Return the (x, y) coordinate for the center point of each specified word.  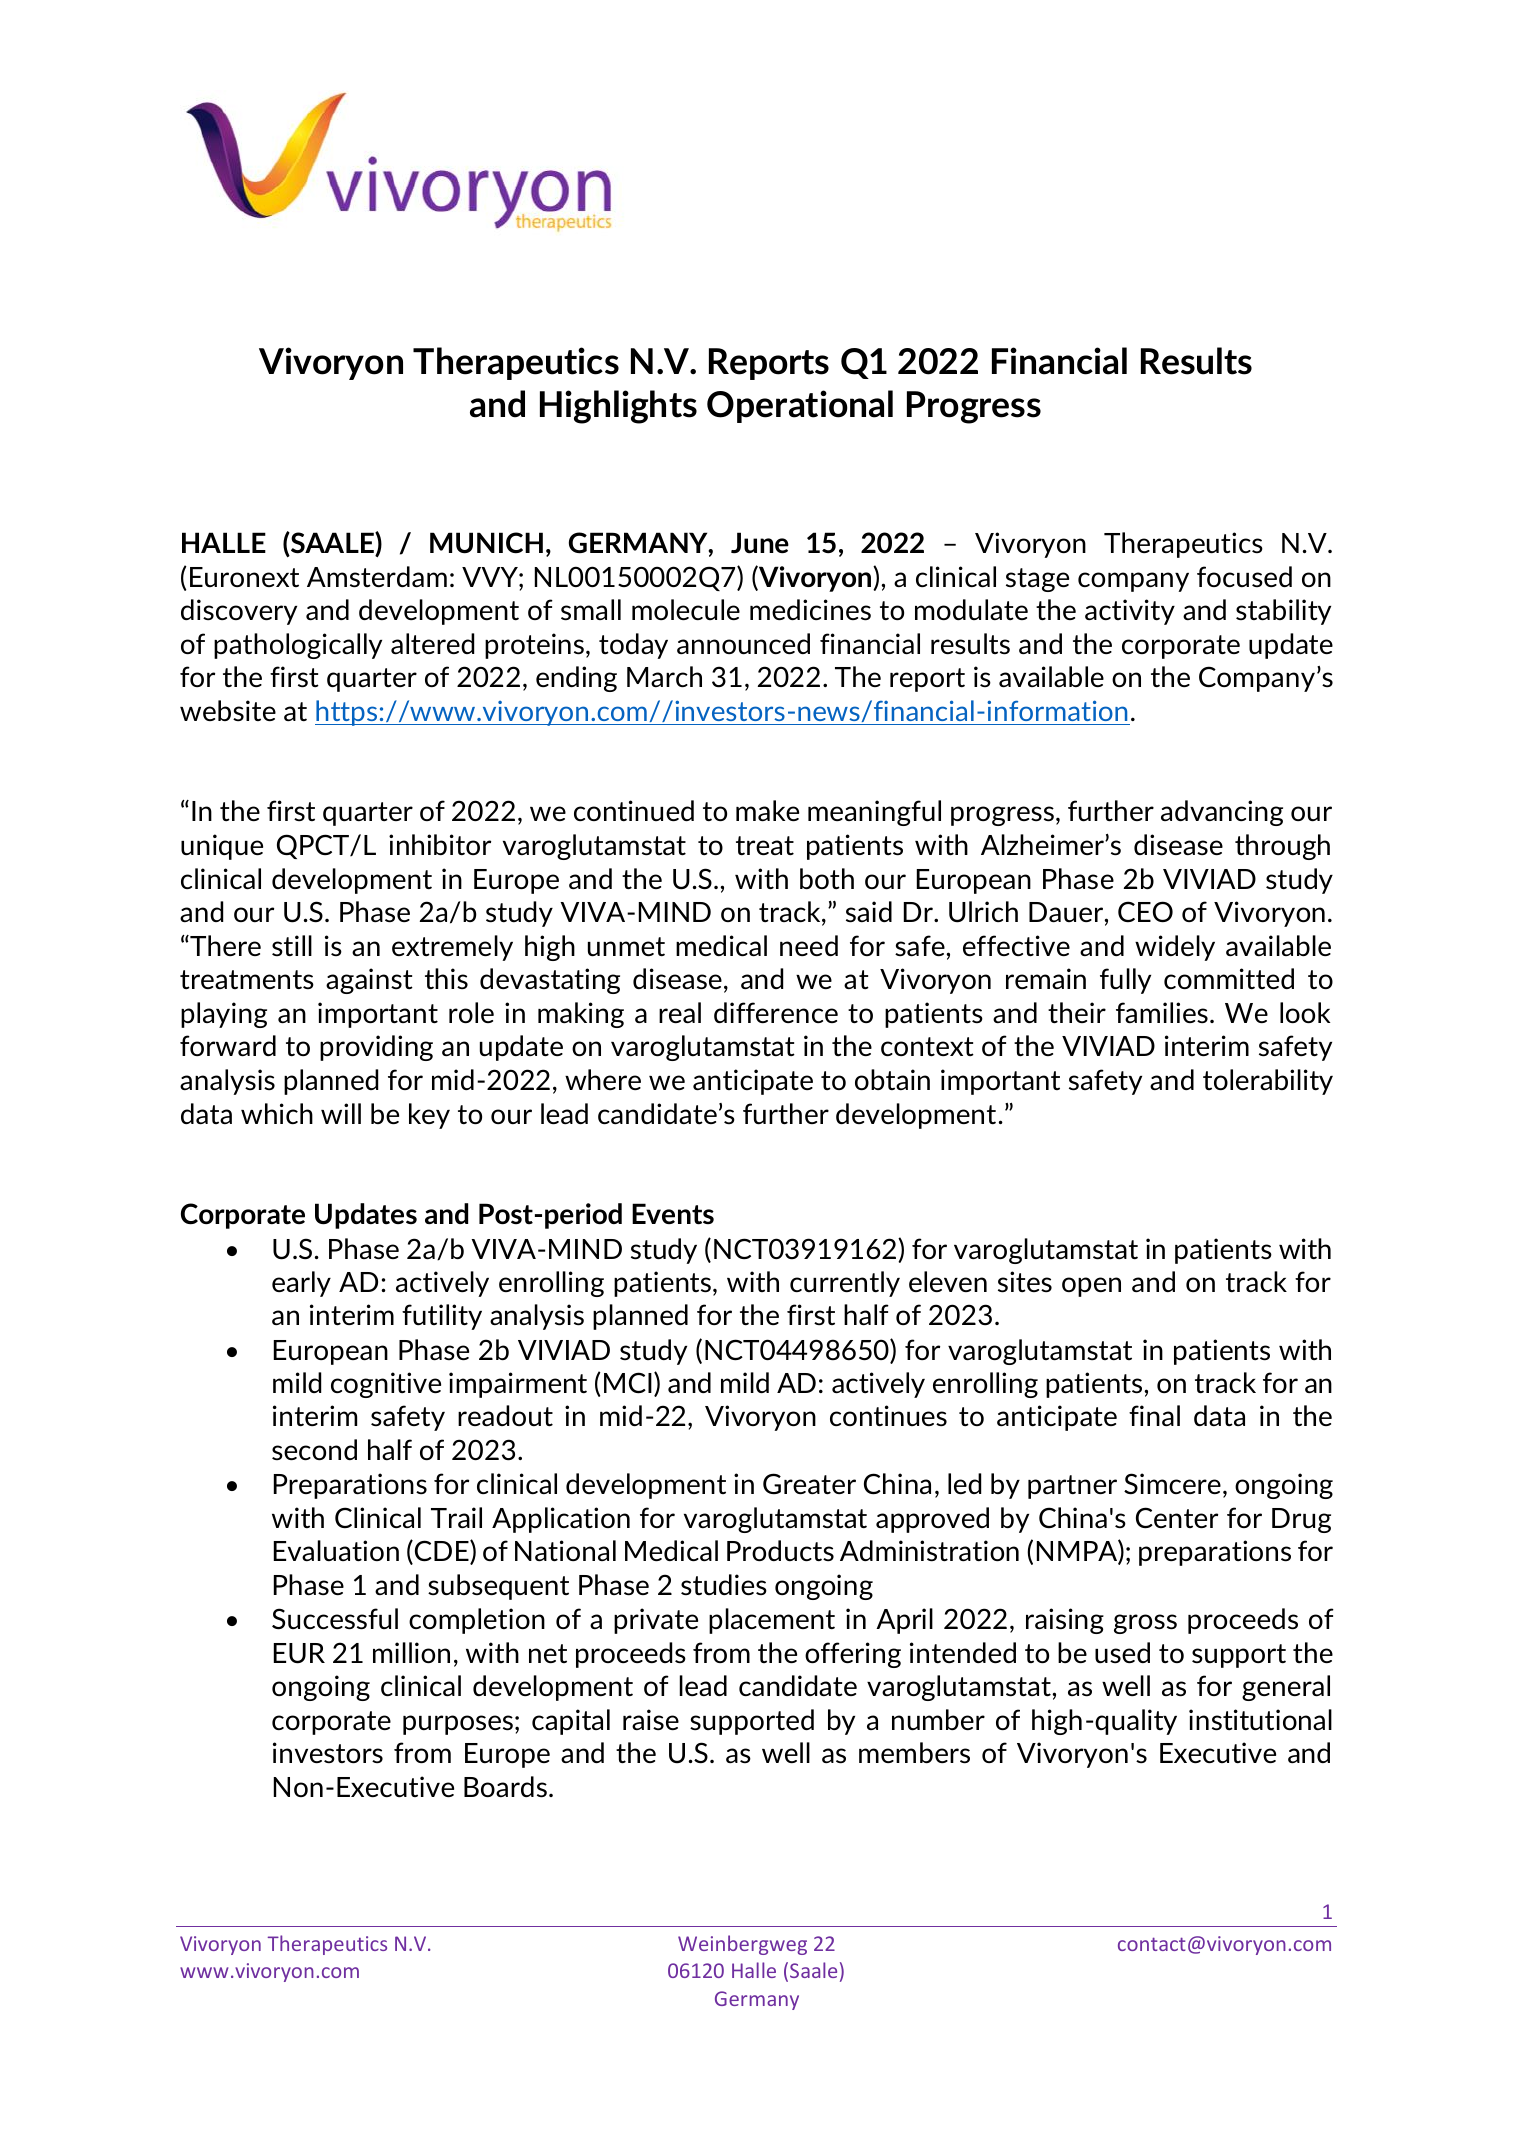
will (341, 1113)
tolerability (1268, 1082)
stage (1037, 580)
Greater (809, 1483)
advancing (1222, 813)
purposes (458, 1725)
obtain (892, 1079)
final (1154, 1415)
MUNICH (486, 543)
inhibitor (440, 844)
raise (651, 1720)
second (314, 1449)
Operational (800, 406)
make (767, 811)
